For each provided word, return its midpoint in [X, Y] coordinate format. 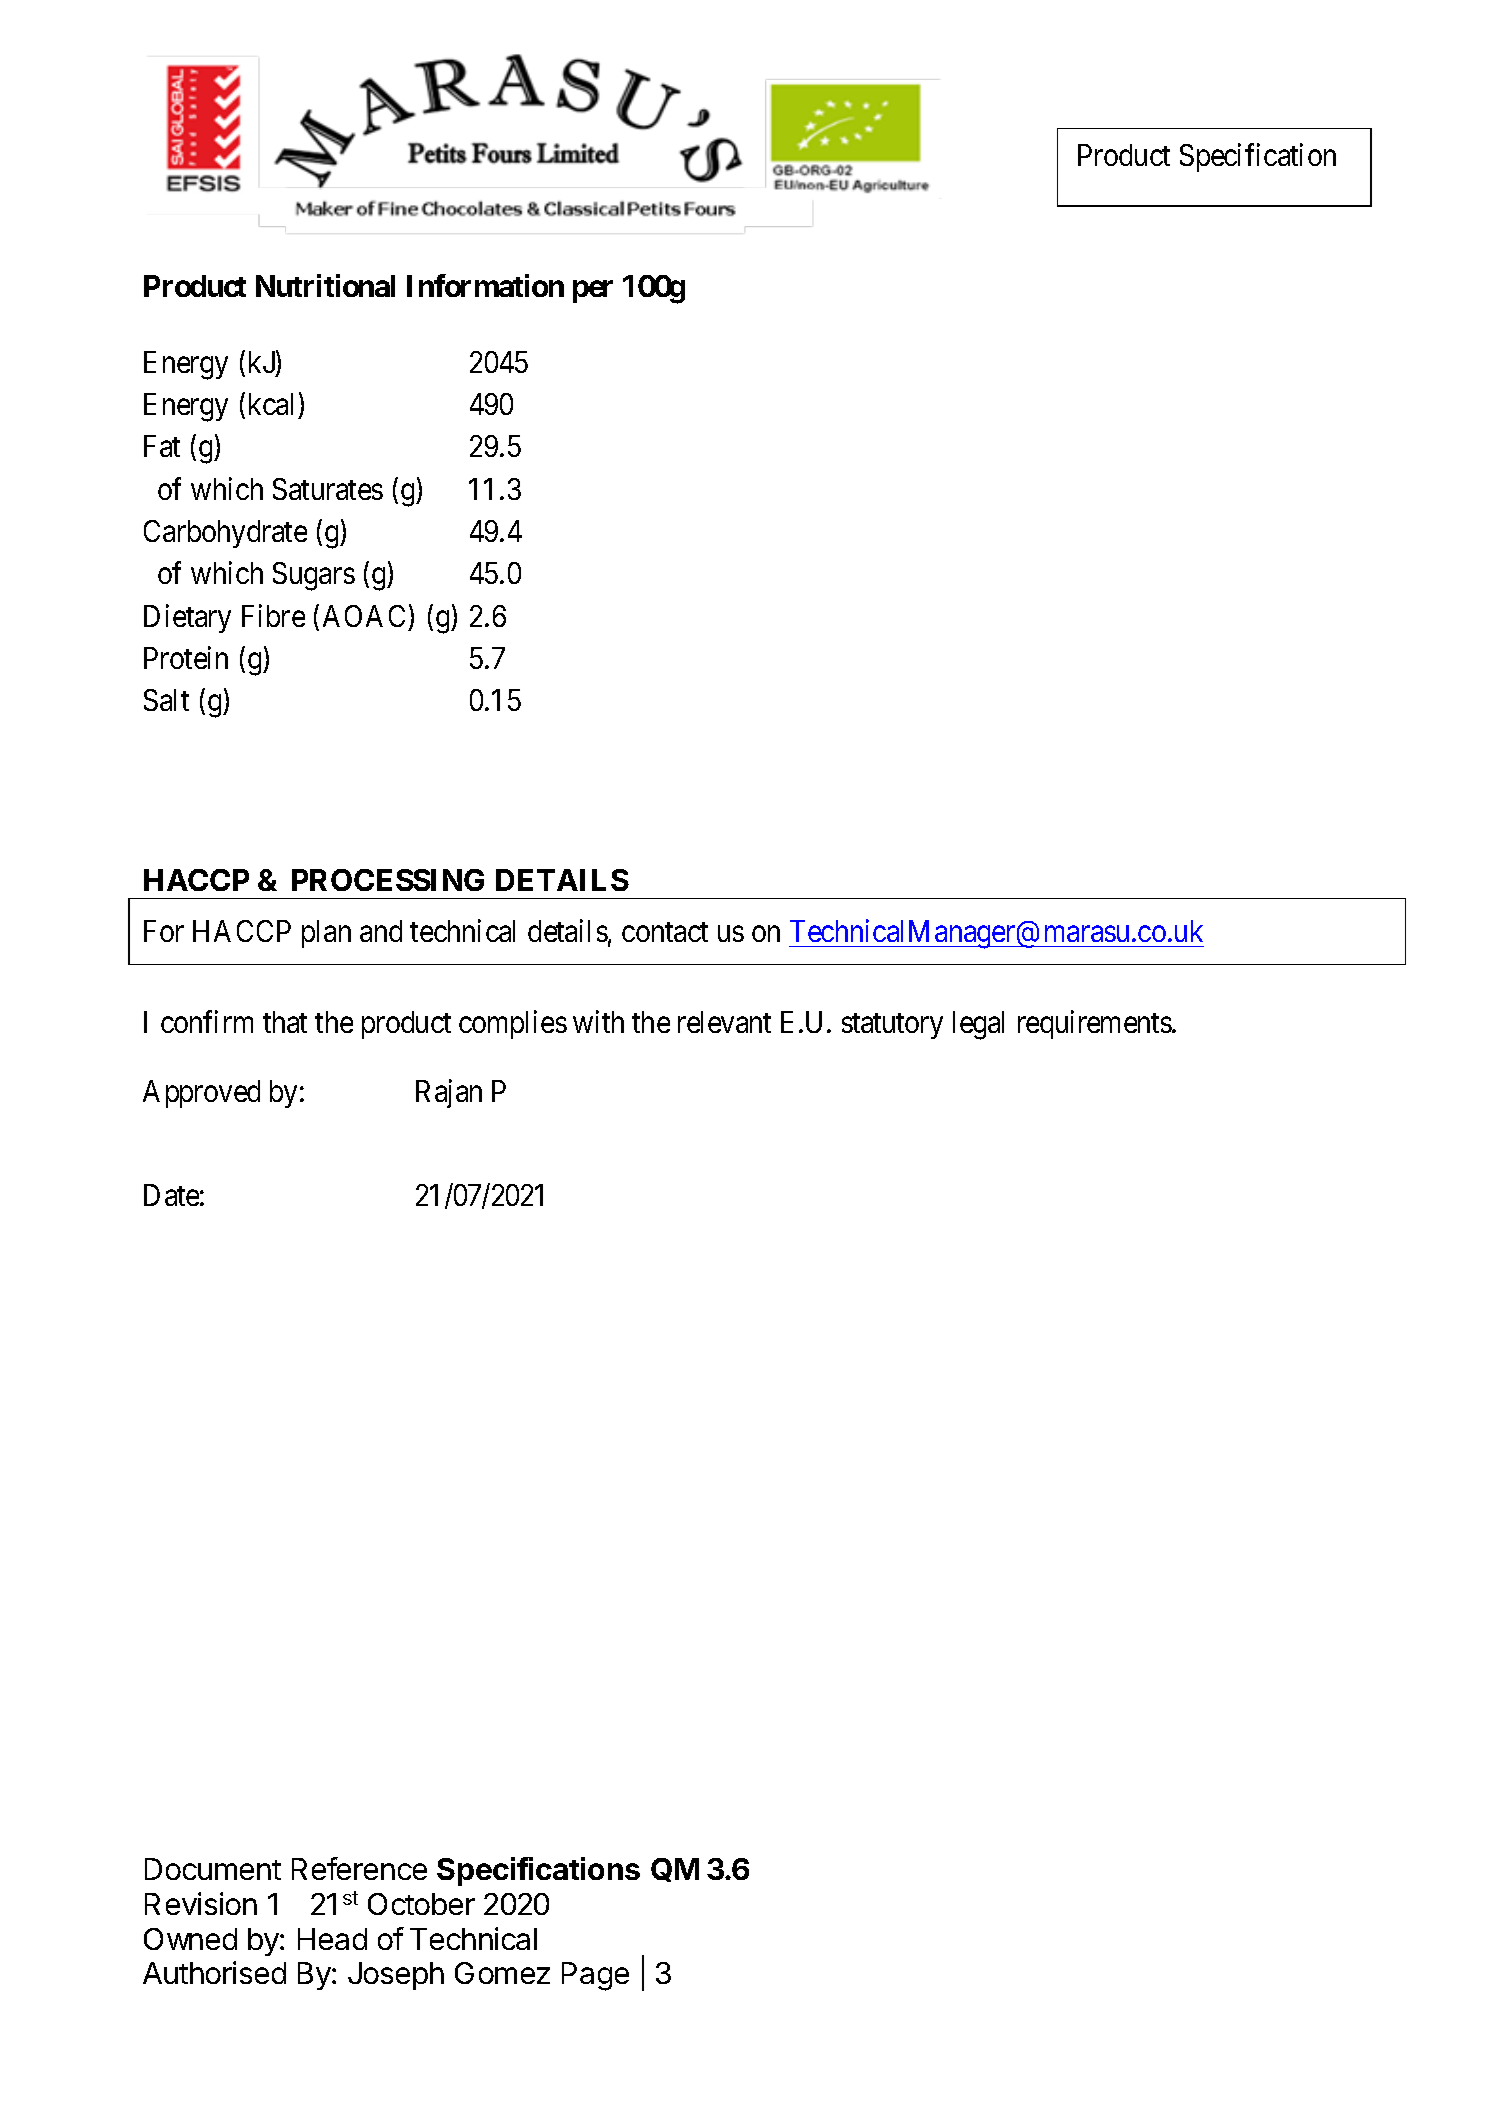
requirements [1095, 1024]
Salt [166, 700]
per [593, 292]
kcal [271, 404]
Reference [359, 1868]
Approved [201, 1094]
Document [213, 1869]
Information [485, 285]
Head [332, 1939]
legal [978, 1025]
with [598, 1021]
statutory [892, 1026]
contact [665, 932]
